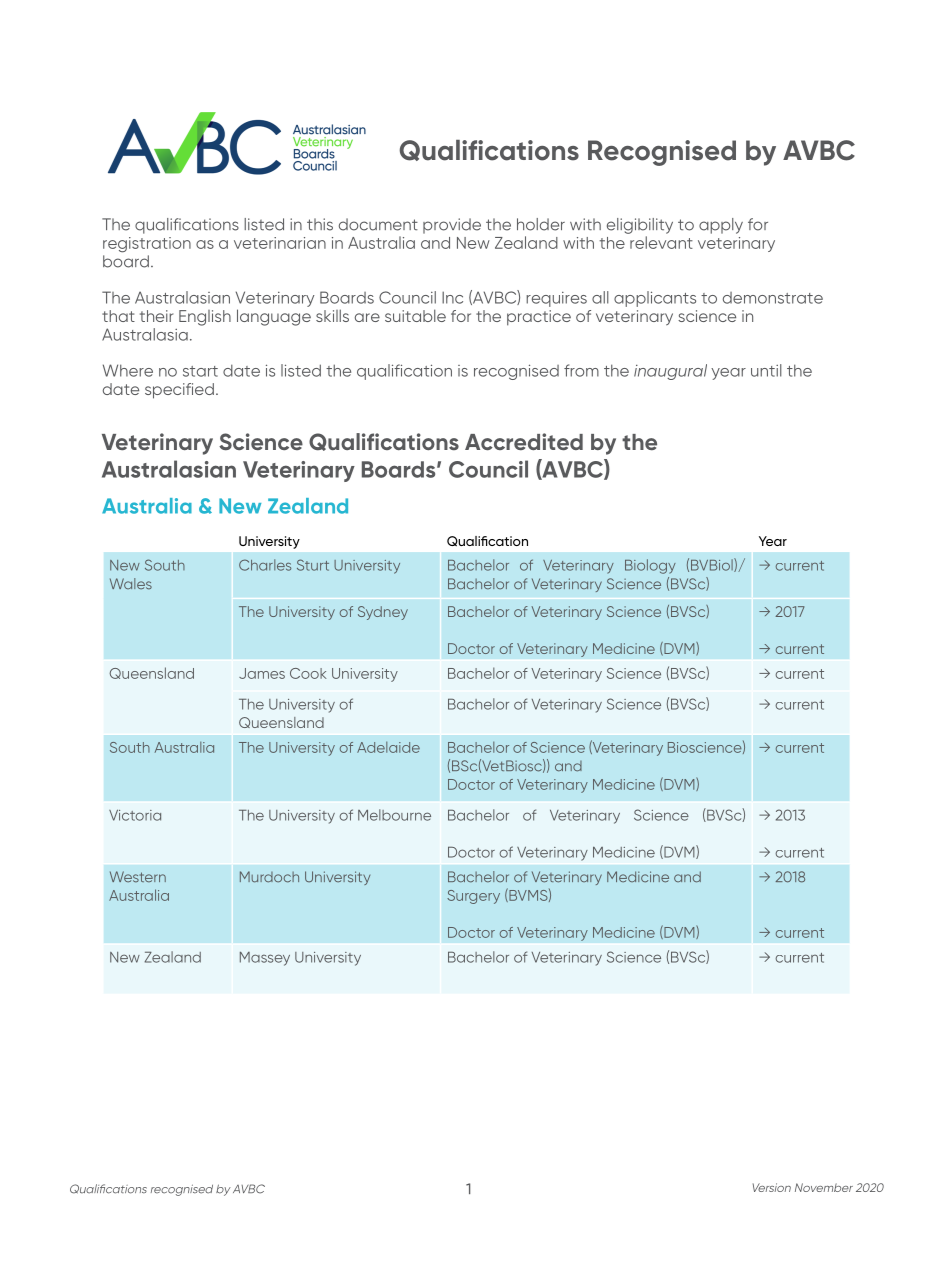  I want to click on Biology, so click(650, 566).
